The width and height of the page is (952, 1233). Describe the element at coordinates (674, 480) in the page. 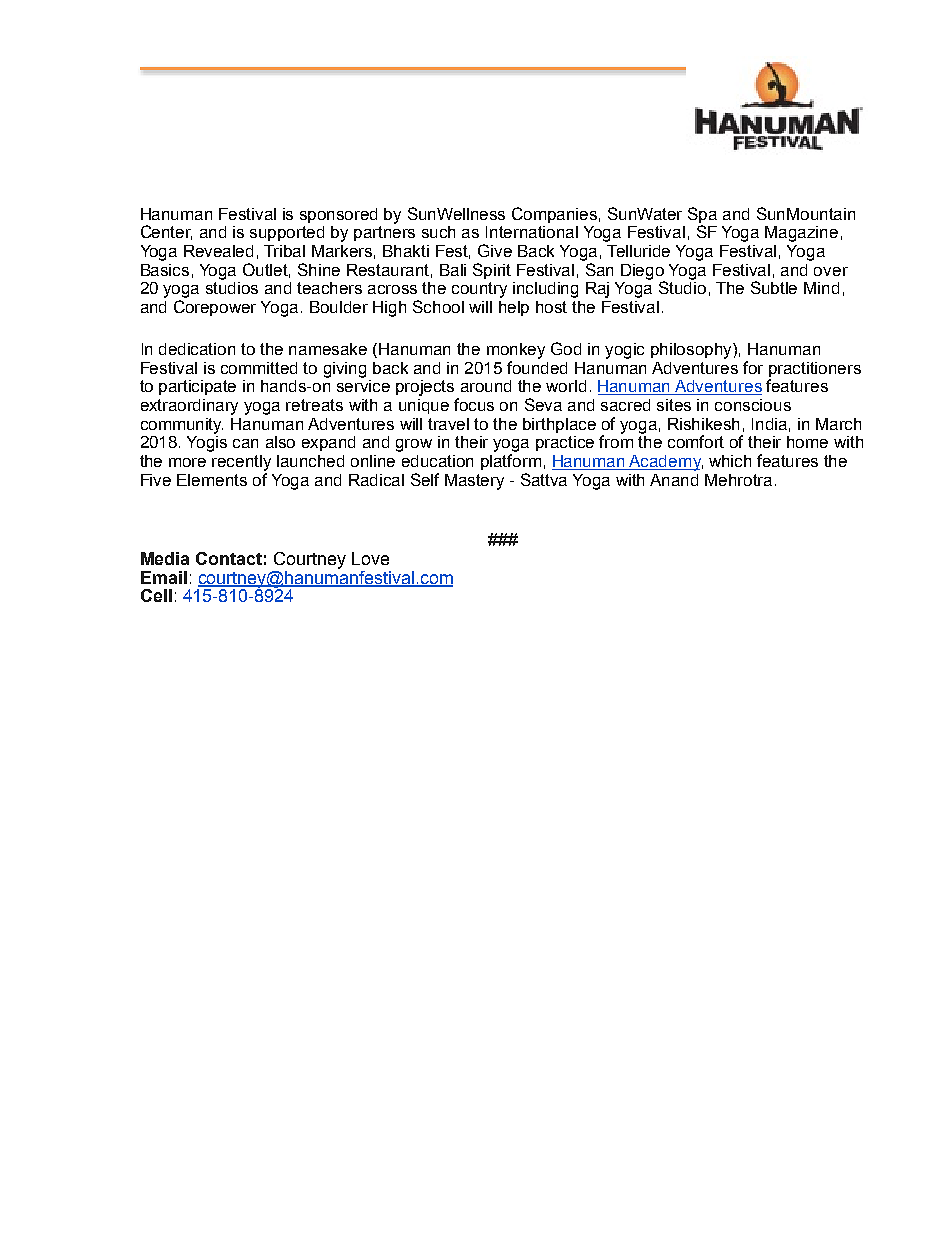

I see `Anand` at that location.
